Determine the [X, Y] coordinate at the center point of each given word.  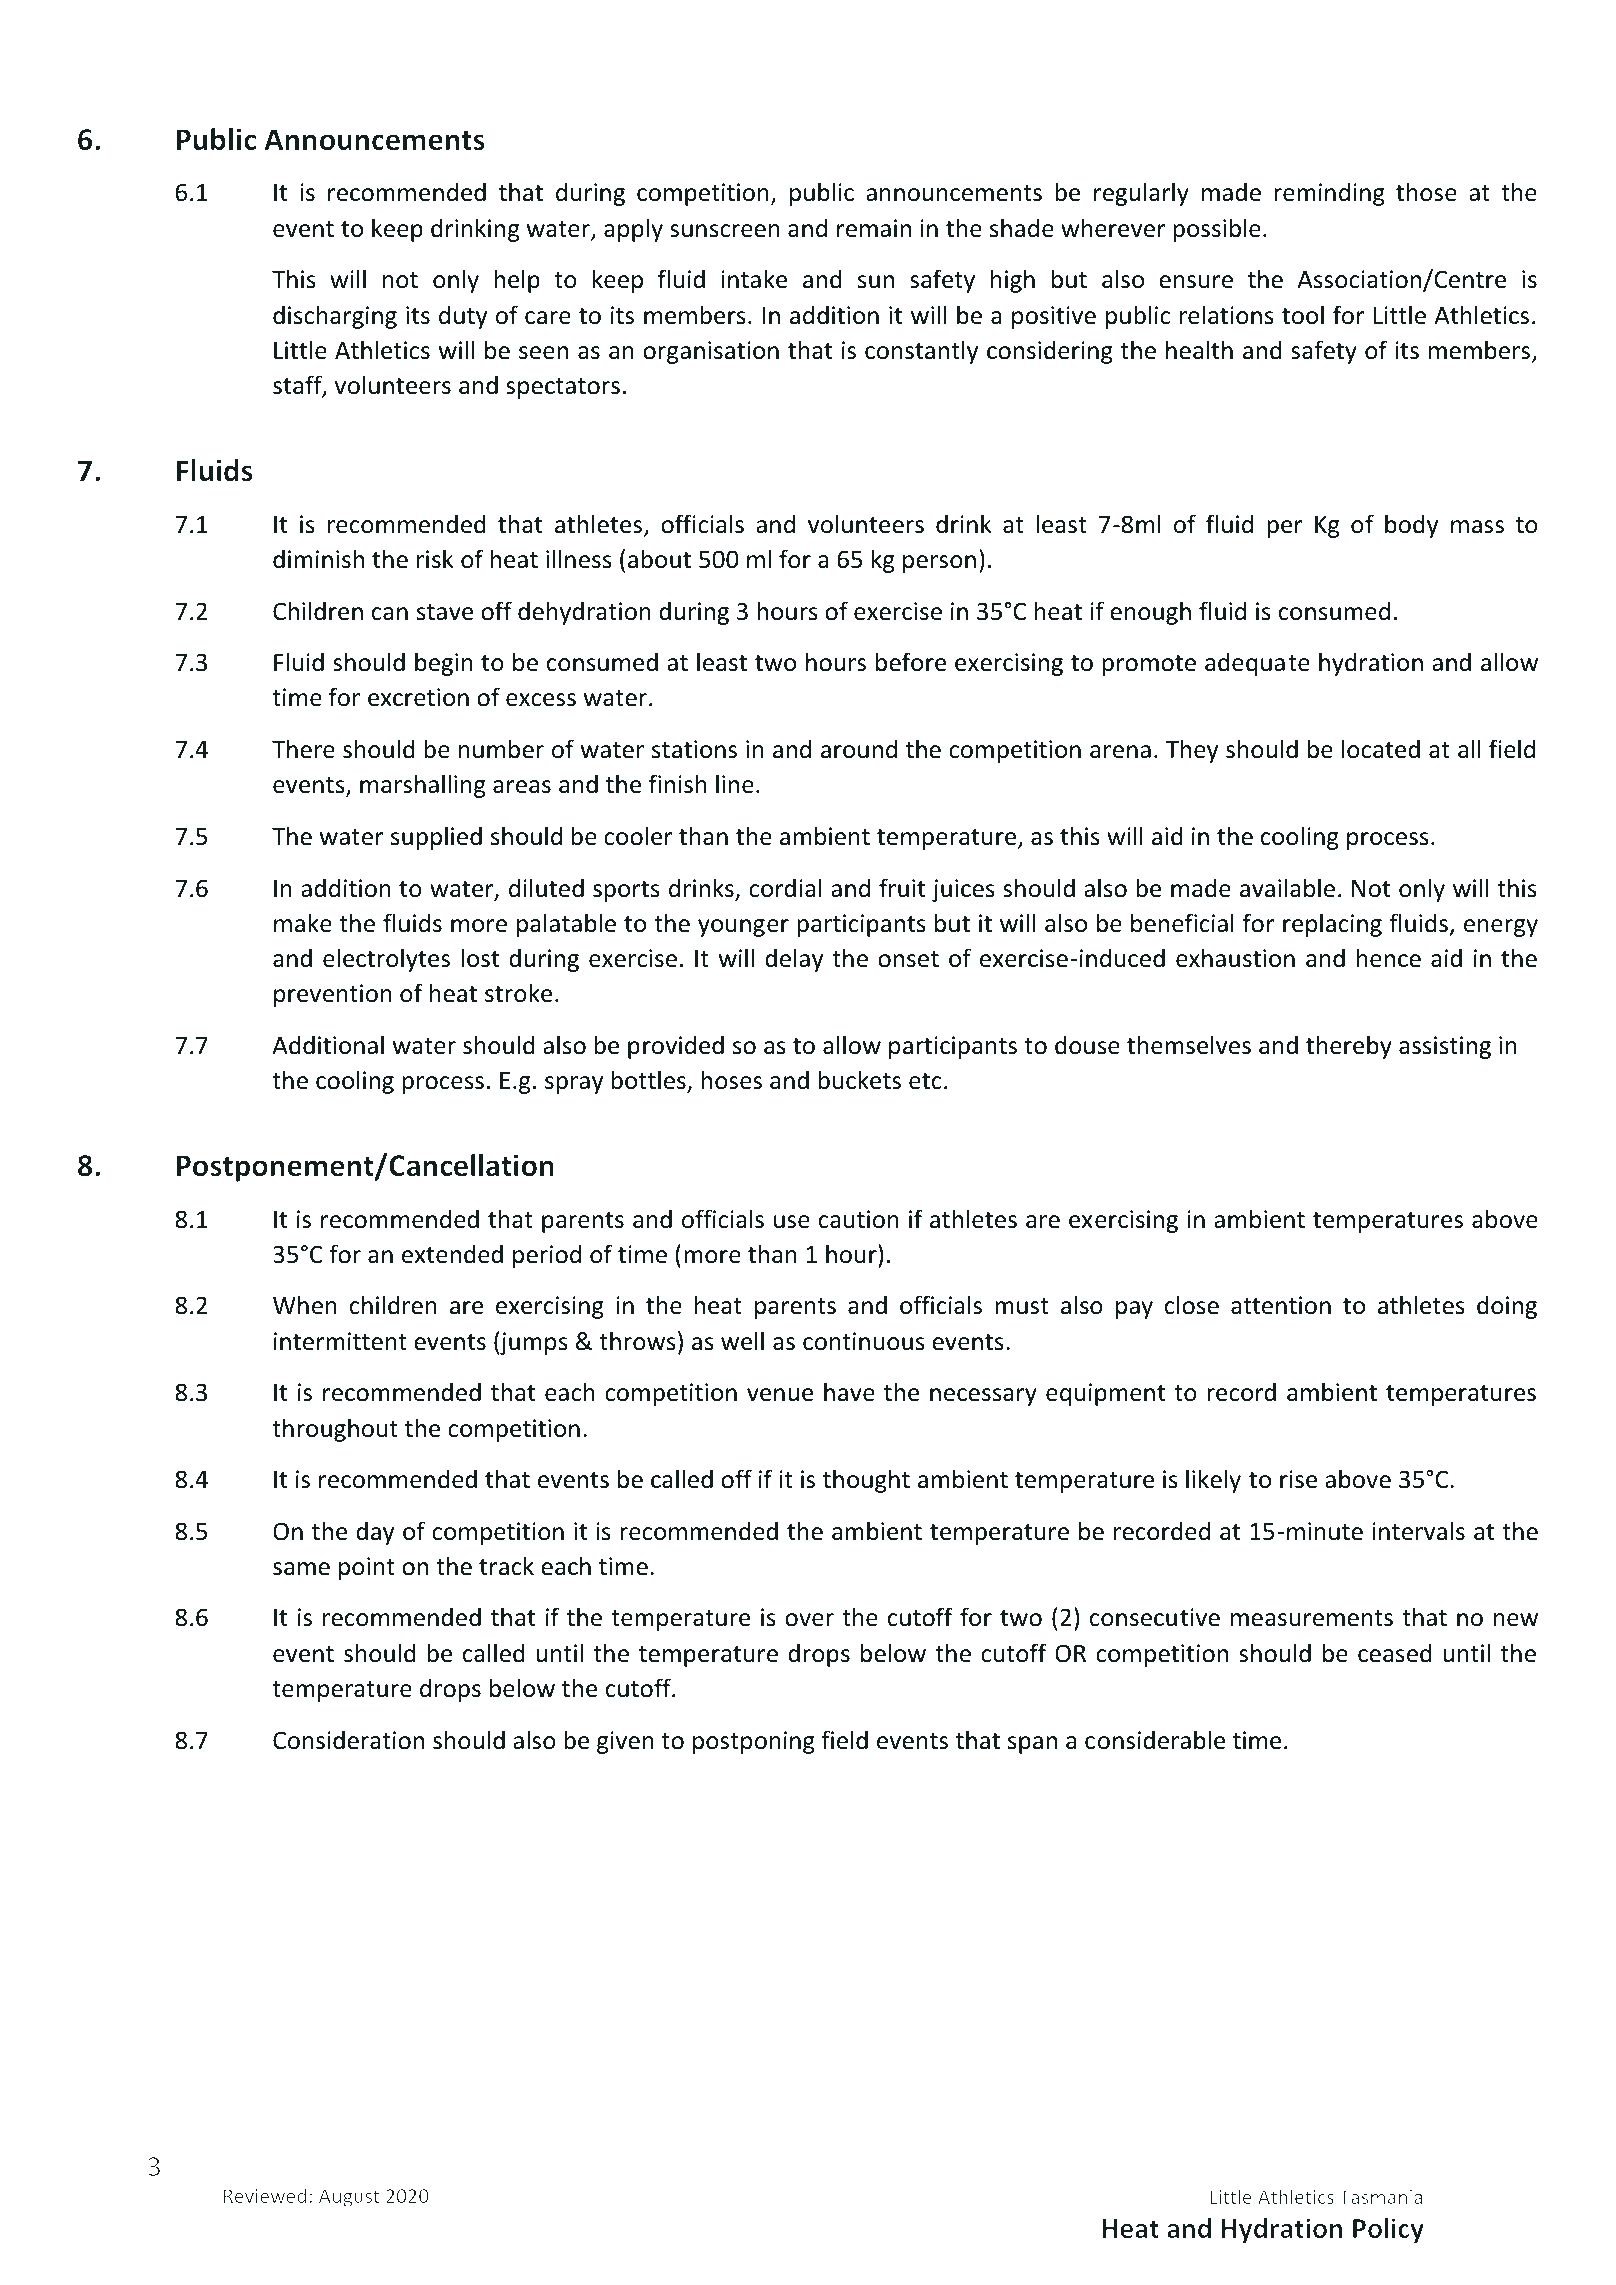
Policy [1388, 2230]
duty [463, 317]
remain [874, 228]
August [349, 2198]
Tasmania [1381, 2197]
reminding [1329, 194]
